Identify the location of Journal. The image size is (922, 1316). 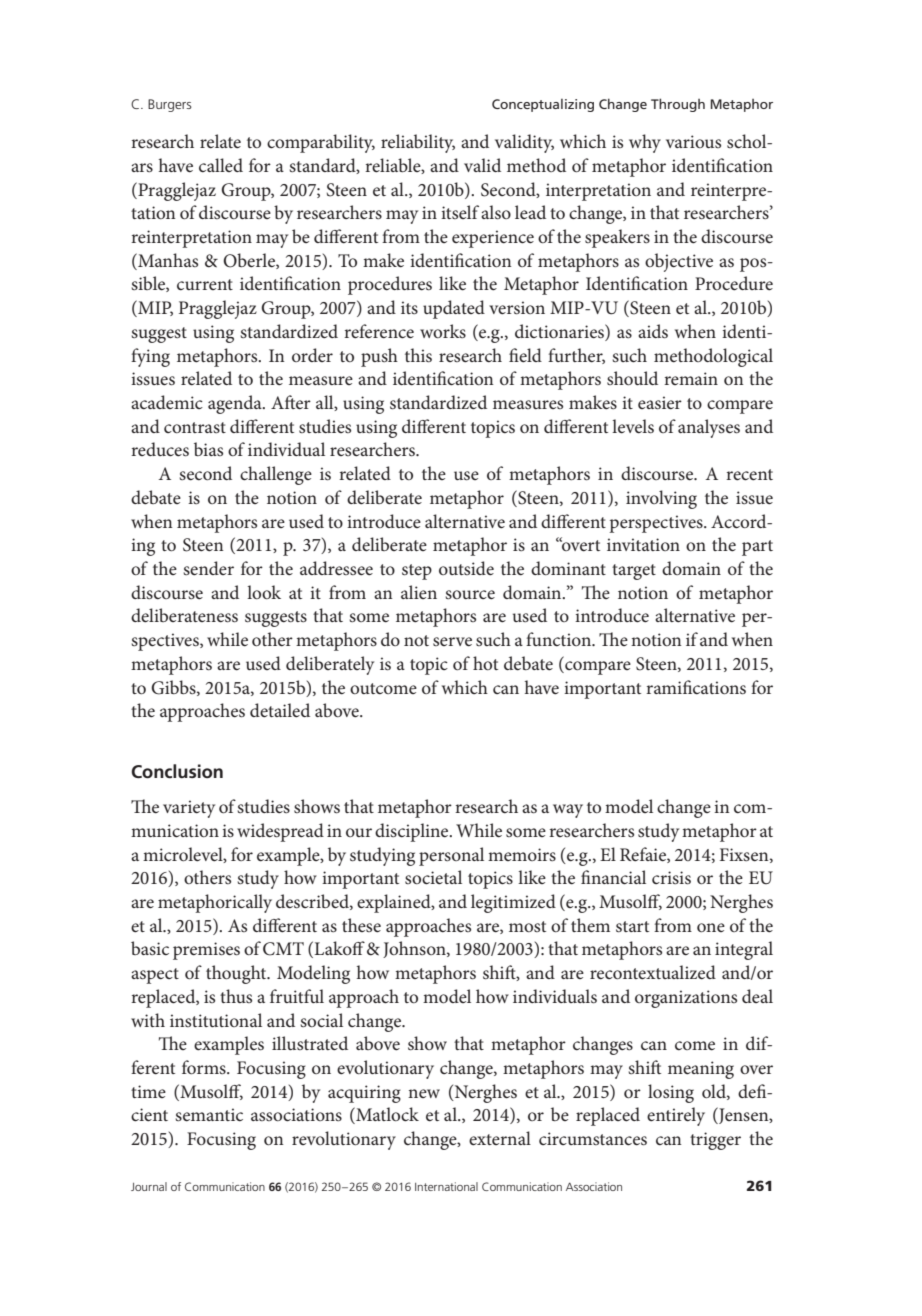
(149, 1186).
